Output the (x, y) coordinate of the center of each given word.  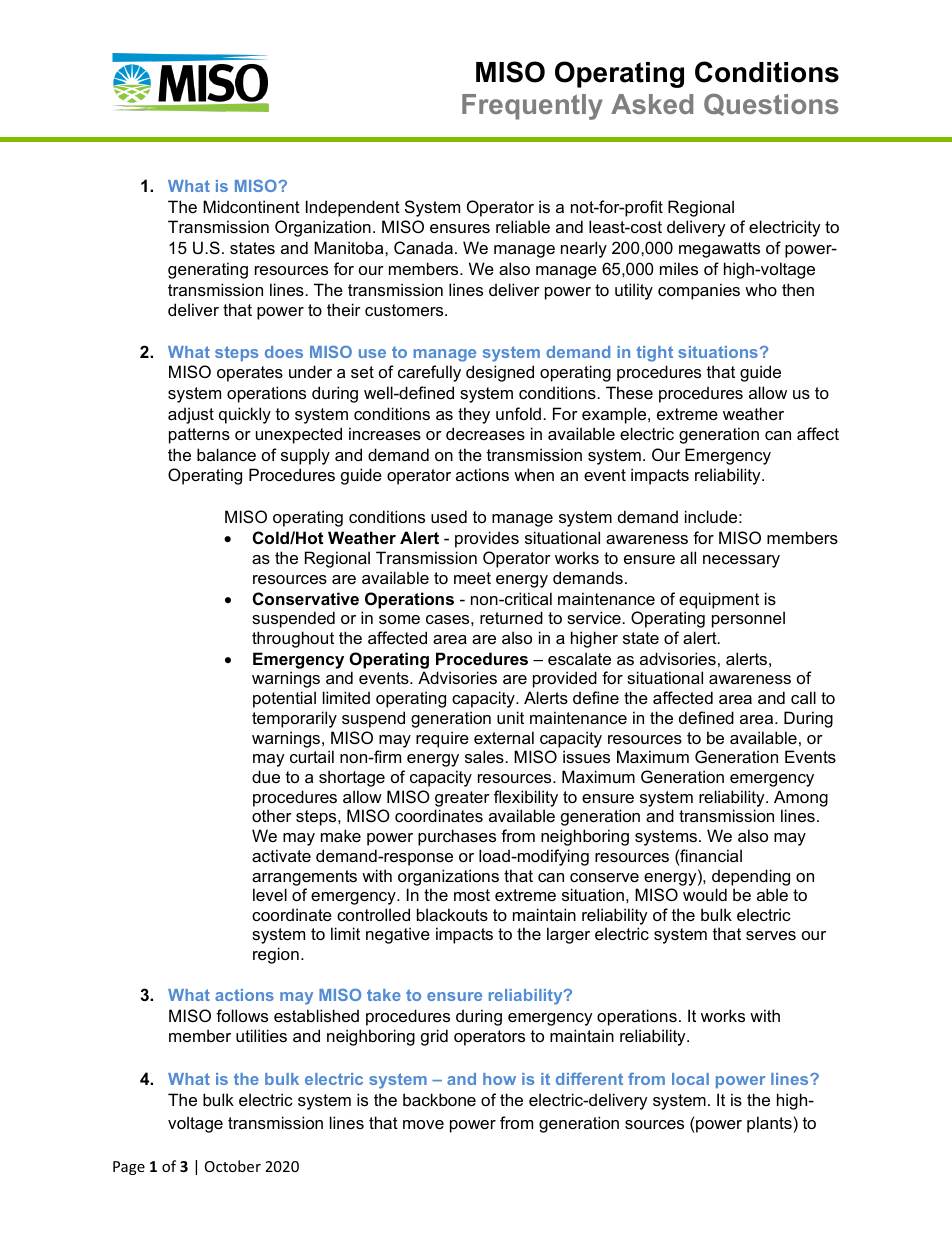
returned (511, 617)
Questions (771, 105)
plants (769, 1124)
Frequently (532, 107)
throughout (293, 639)
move (423, 1124)
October (233, 1166)
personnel (748, 619)
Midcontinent (251, 206)
